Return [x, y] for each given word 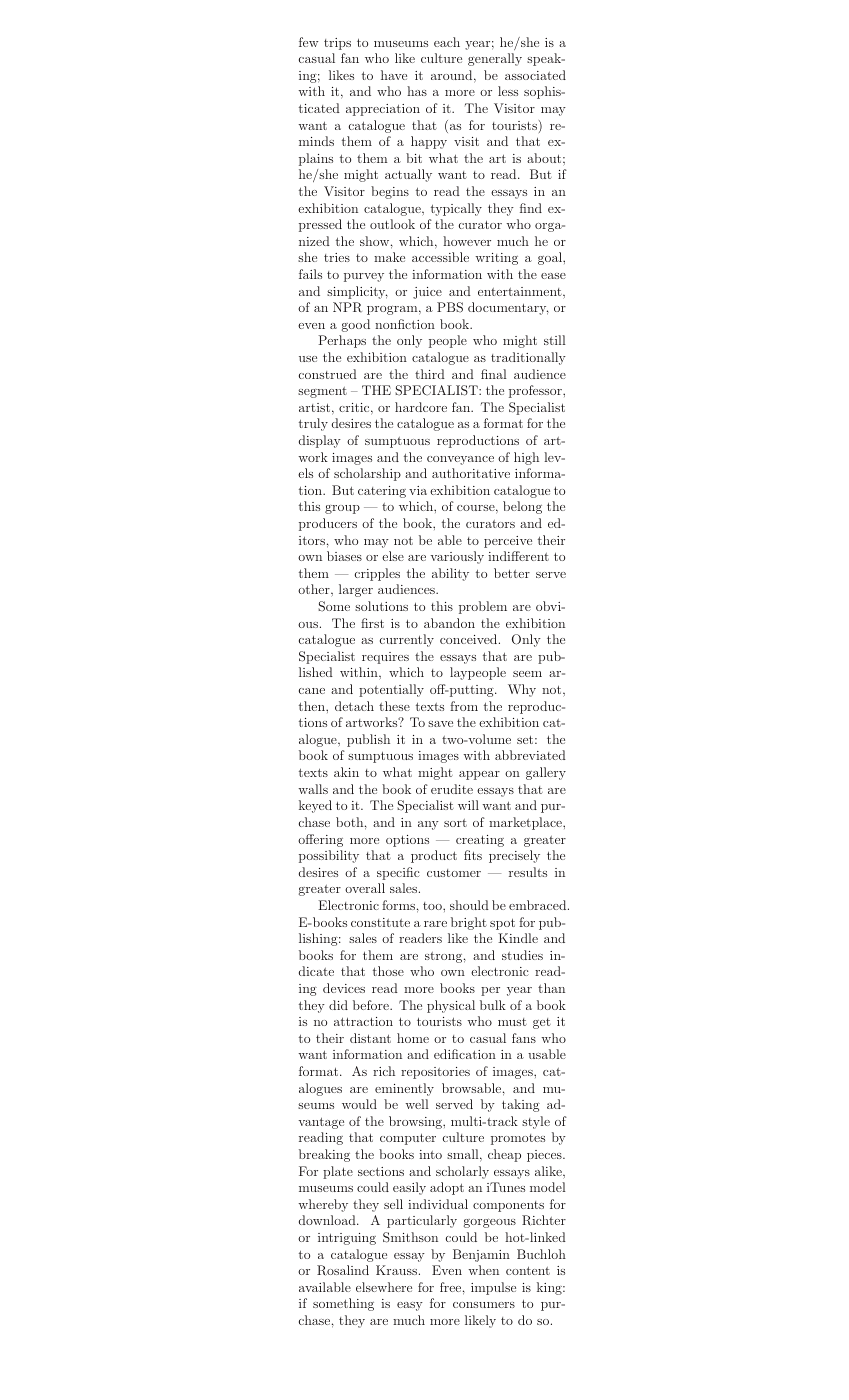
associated [535, 75]
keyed [315, 806]
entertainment [521, 291]
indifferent [518, 556]
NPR [347, 307]
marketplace [526, 823]
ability [450, 574]
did [338, 1005]
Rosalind [343, 1270]
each [447, 42]
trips [337, 44]
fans [524, 1038]
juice [427, 293]
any [428, 825]
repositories [435, 1073]
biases [344, 556]
